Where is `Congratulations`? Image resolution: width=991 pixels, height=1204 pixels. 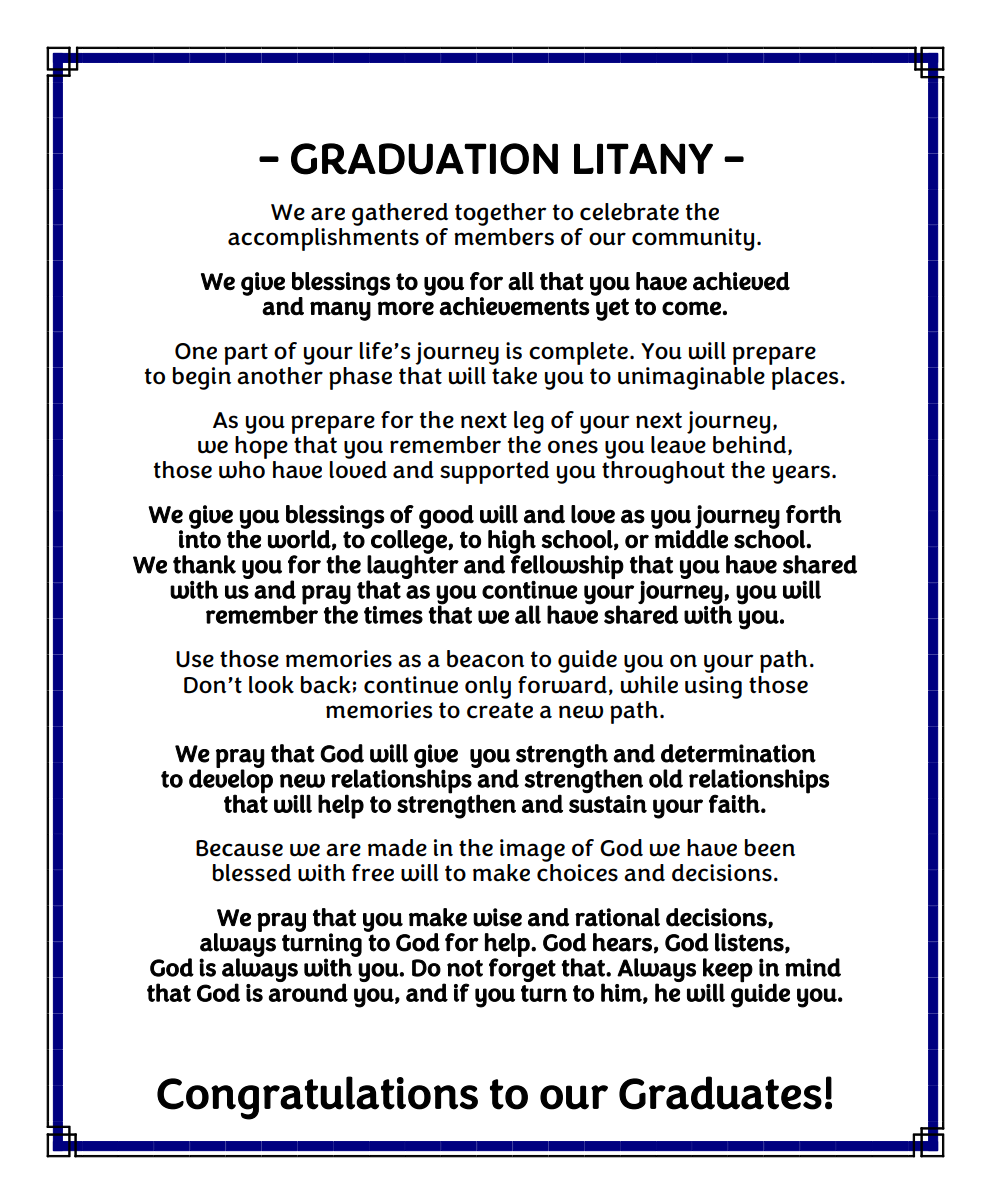
Congratulations is located at coordinates (317, 1098).
